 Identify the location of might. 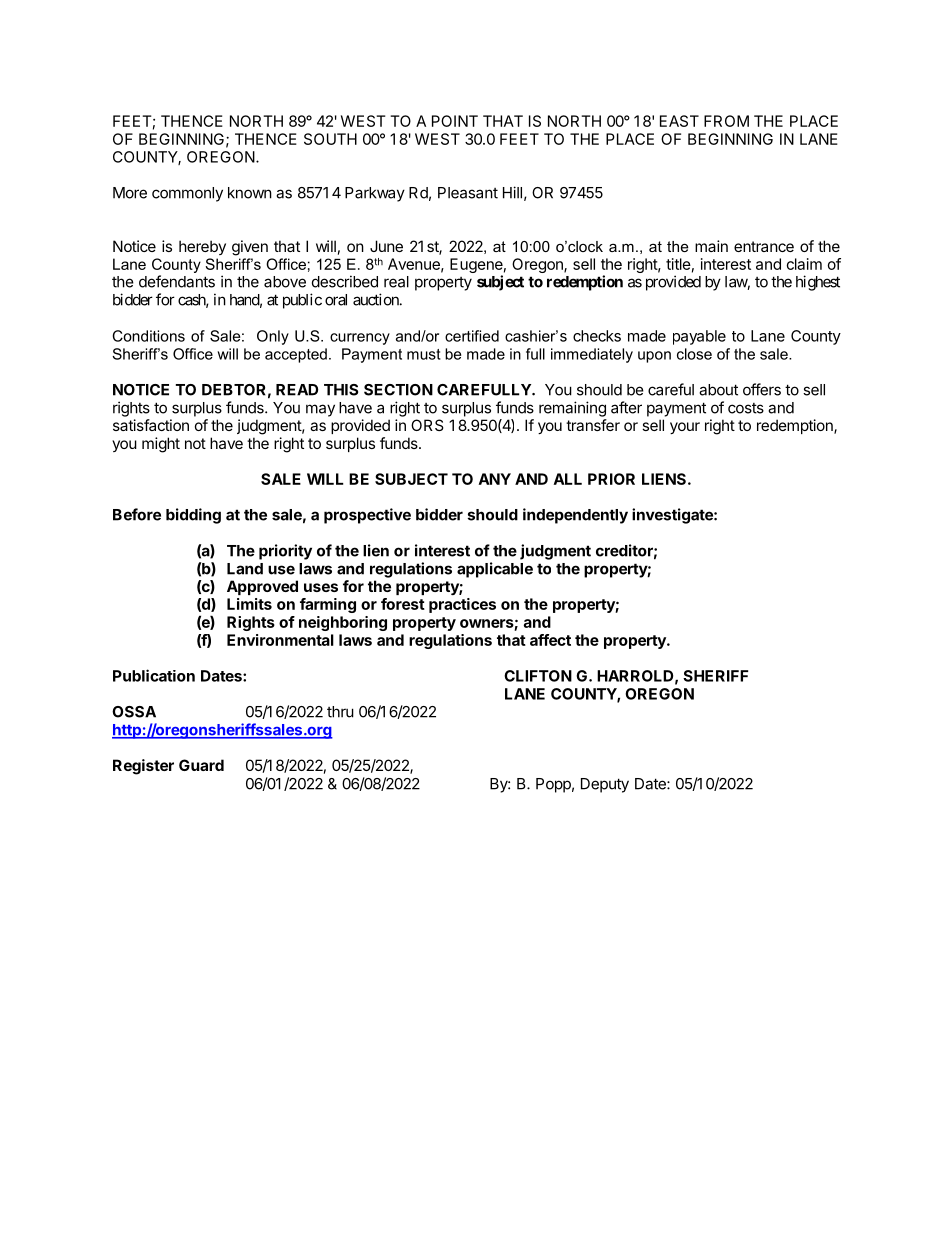
(161, 445).
